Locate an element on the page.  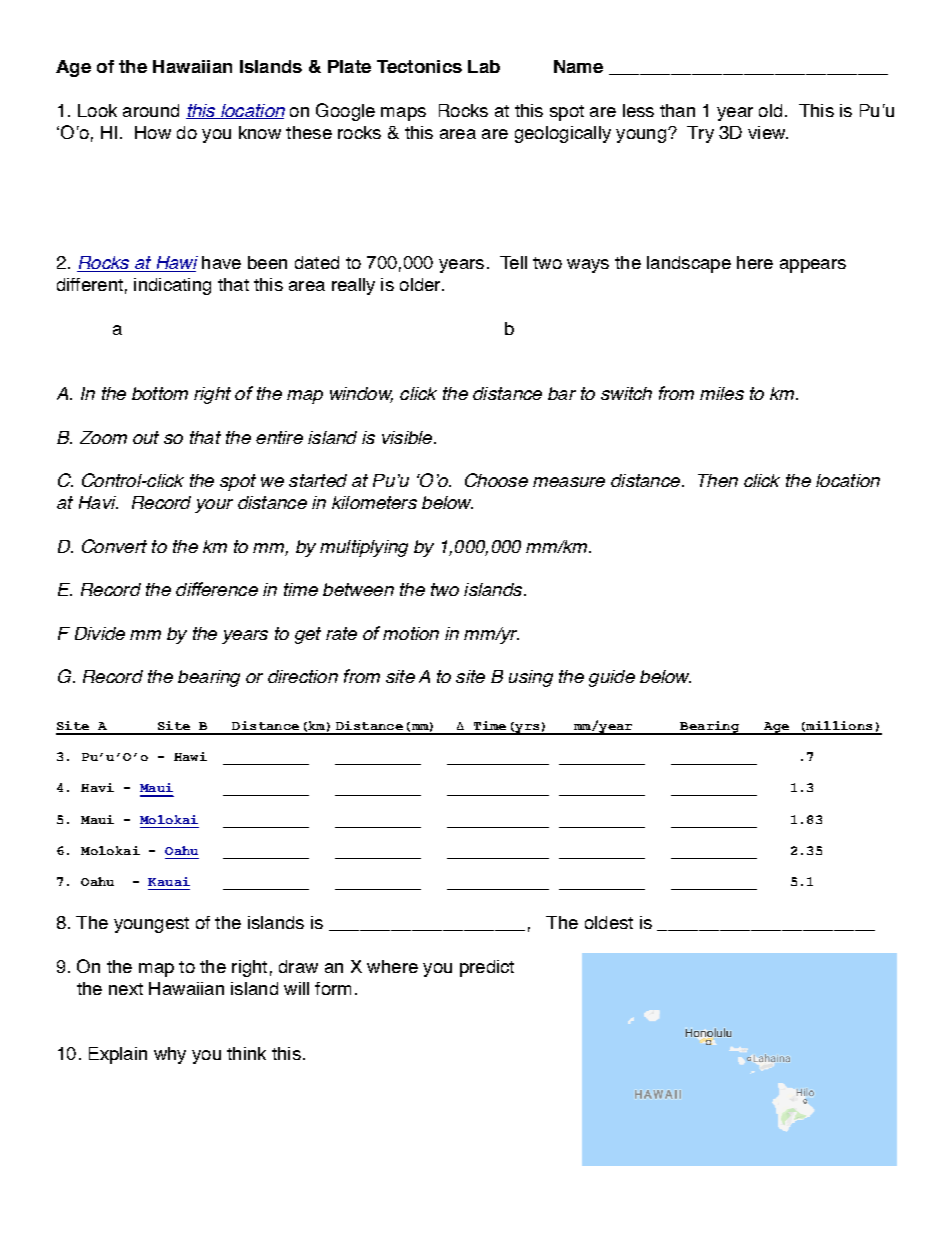
why is located at coordinates (170, 1055).
